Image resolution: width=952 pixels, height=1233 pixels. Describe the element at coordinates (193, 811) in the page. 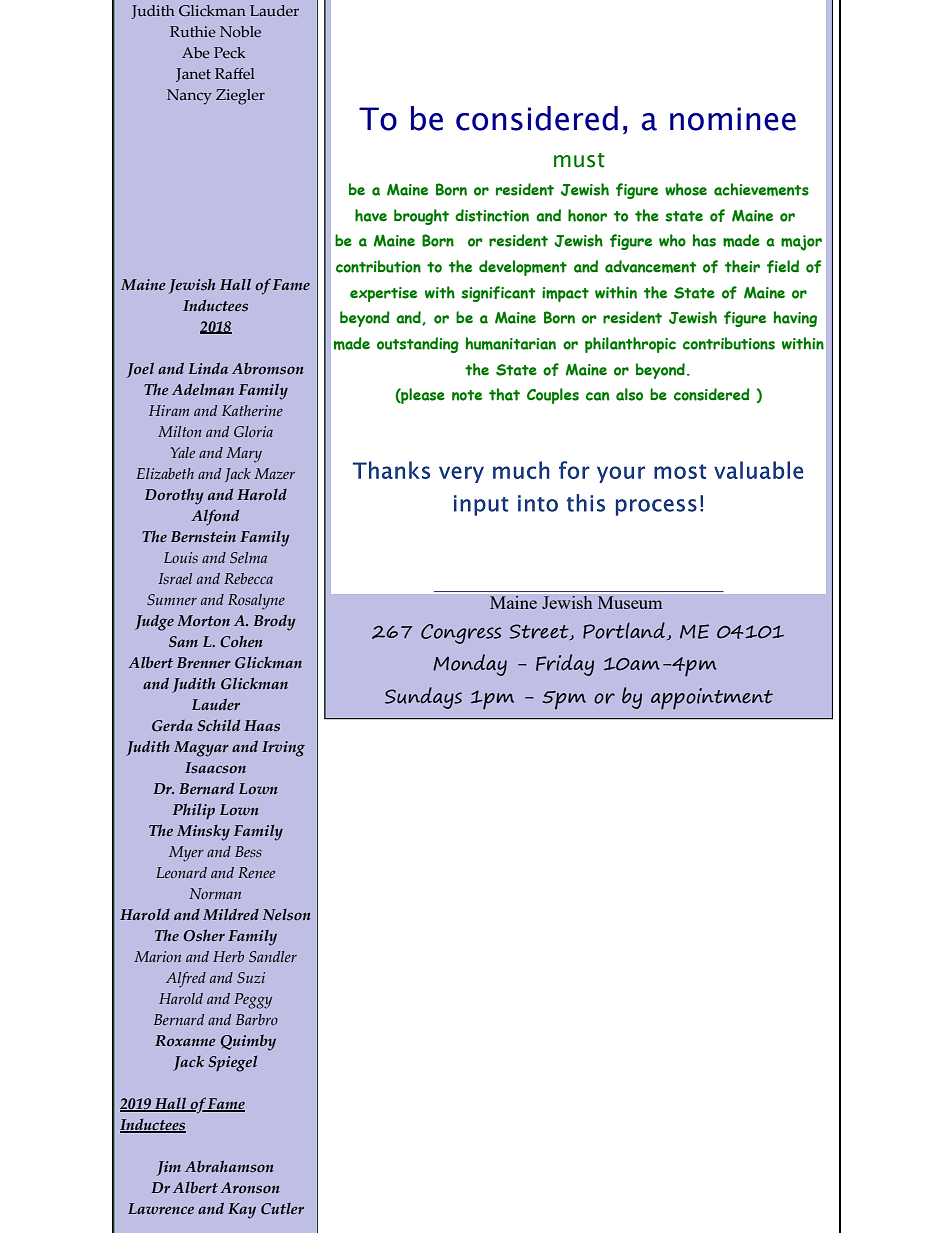

I see `Philip` at that location.
